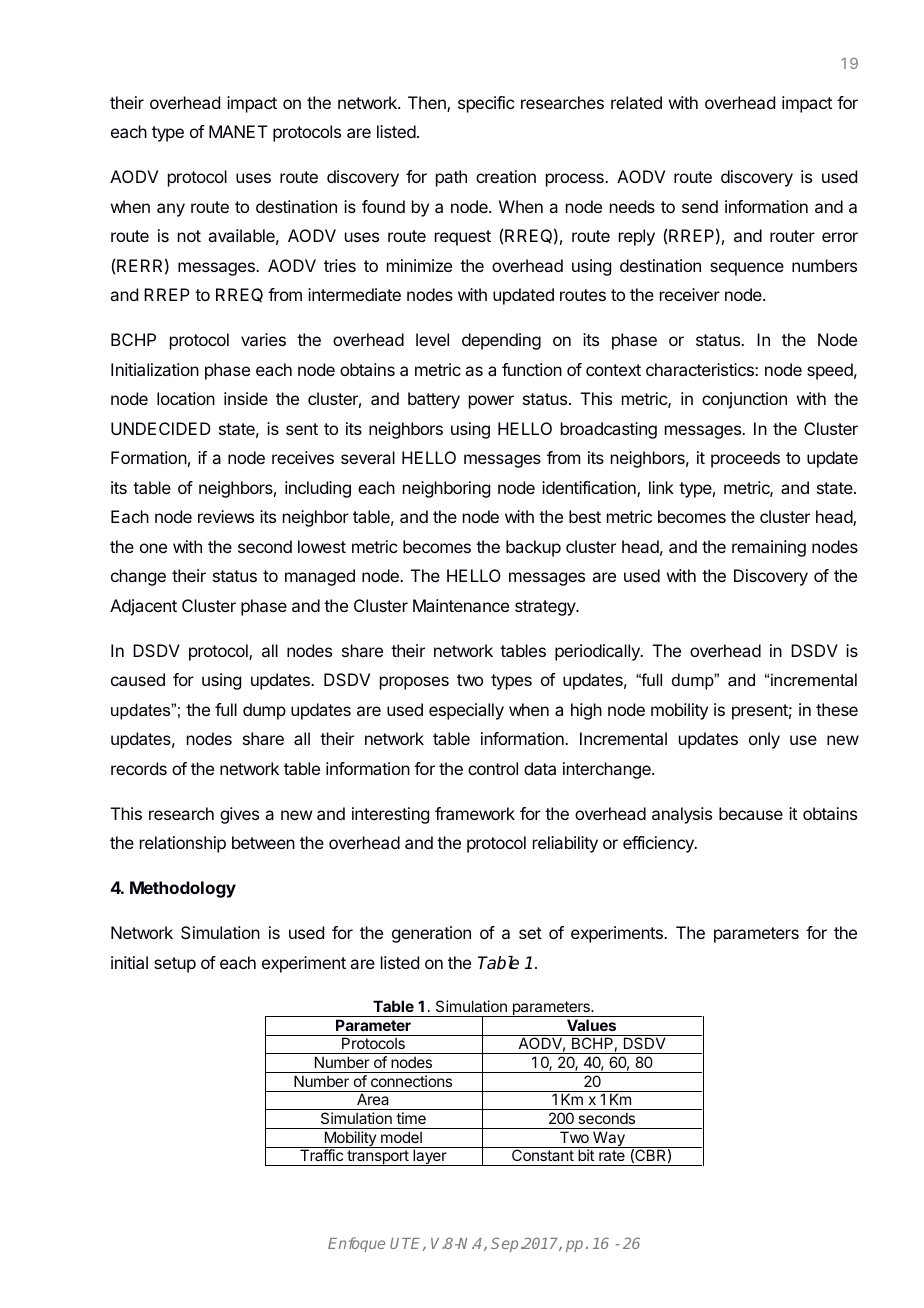 The image size is (924, 1308). I want to click on reviews, so click(226, 516).
